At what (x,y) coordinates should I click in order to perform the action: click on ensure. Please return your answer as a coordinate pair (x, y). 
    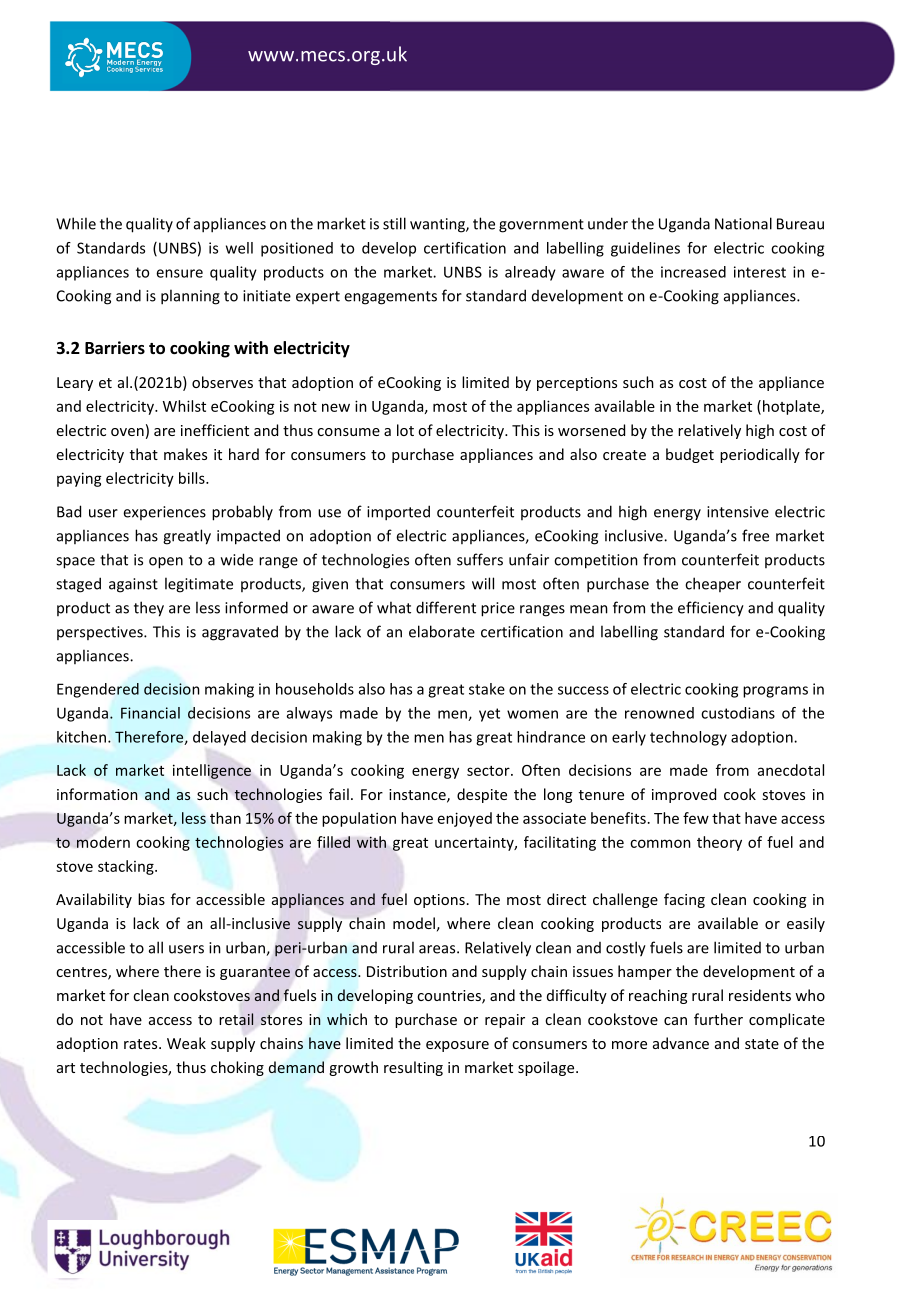
    Looking at the image, I should click on (179, 273).
